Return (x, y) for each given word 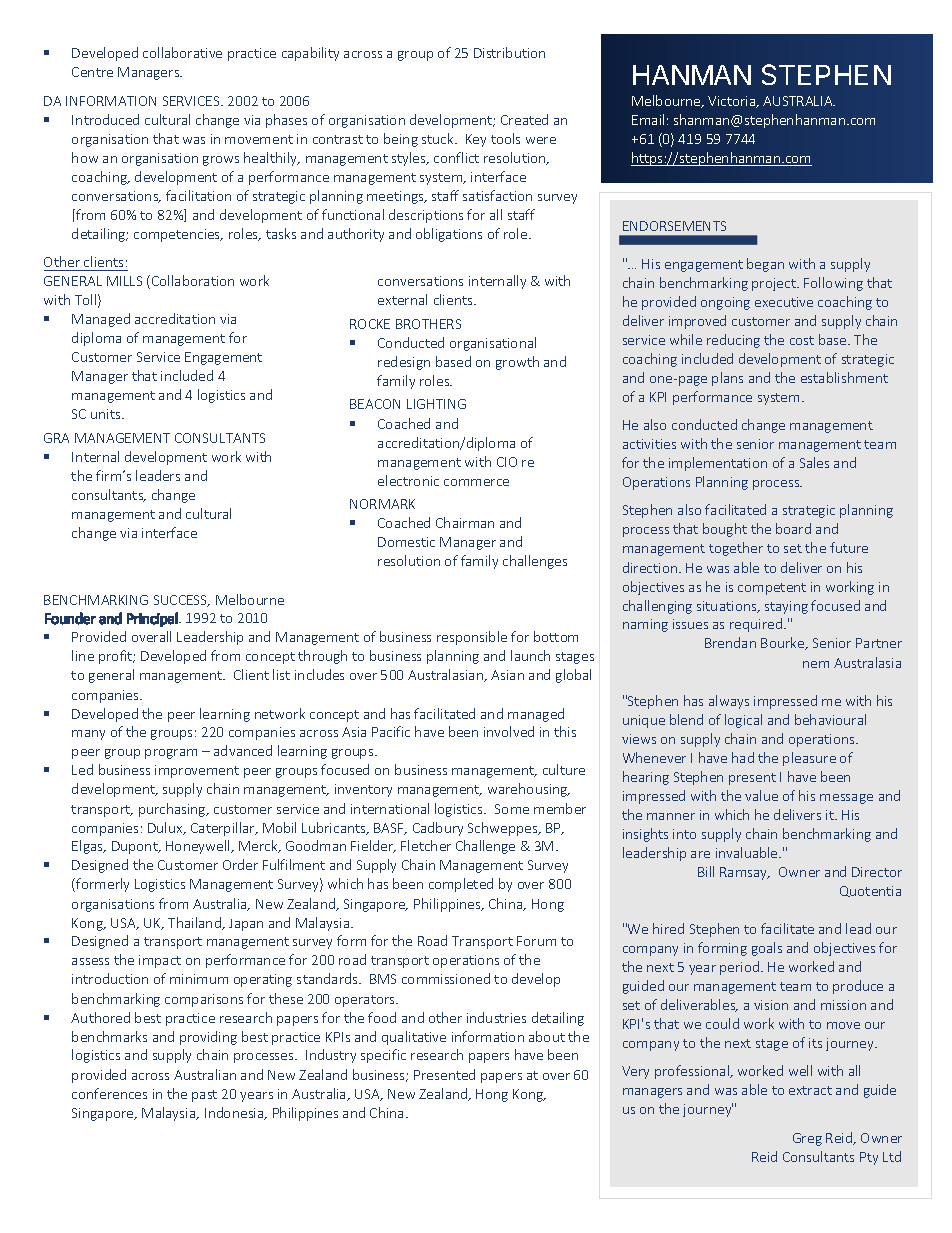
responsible (472, 638)
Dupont (136, 847)
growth (517, 363)
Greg (807, 1139)
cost (802, 340)
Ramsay (745, 873)
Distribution (509, 52)
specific (383, 1056)
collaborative (182, 52)
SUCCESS (182, 601)
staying (786, 607)
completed (461, 885)
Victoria (733, 102)
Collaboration (193, 280)
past (204, 1096)
